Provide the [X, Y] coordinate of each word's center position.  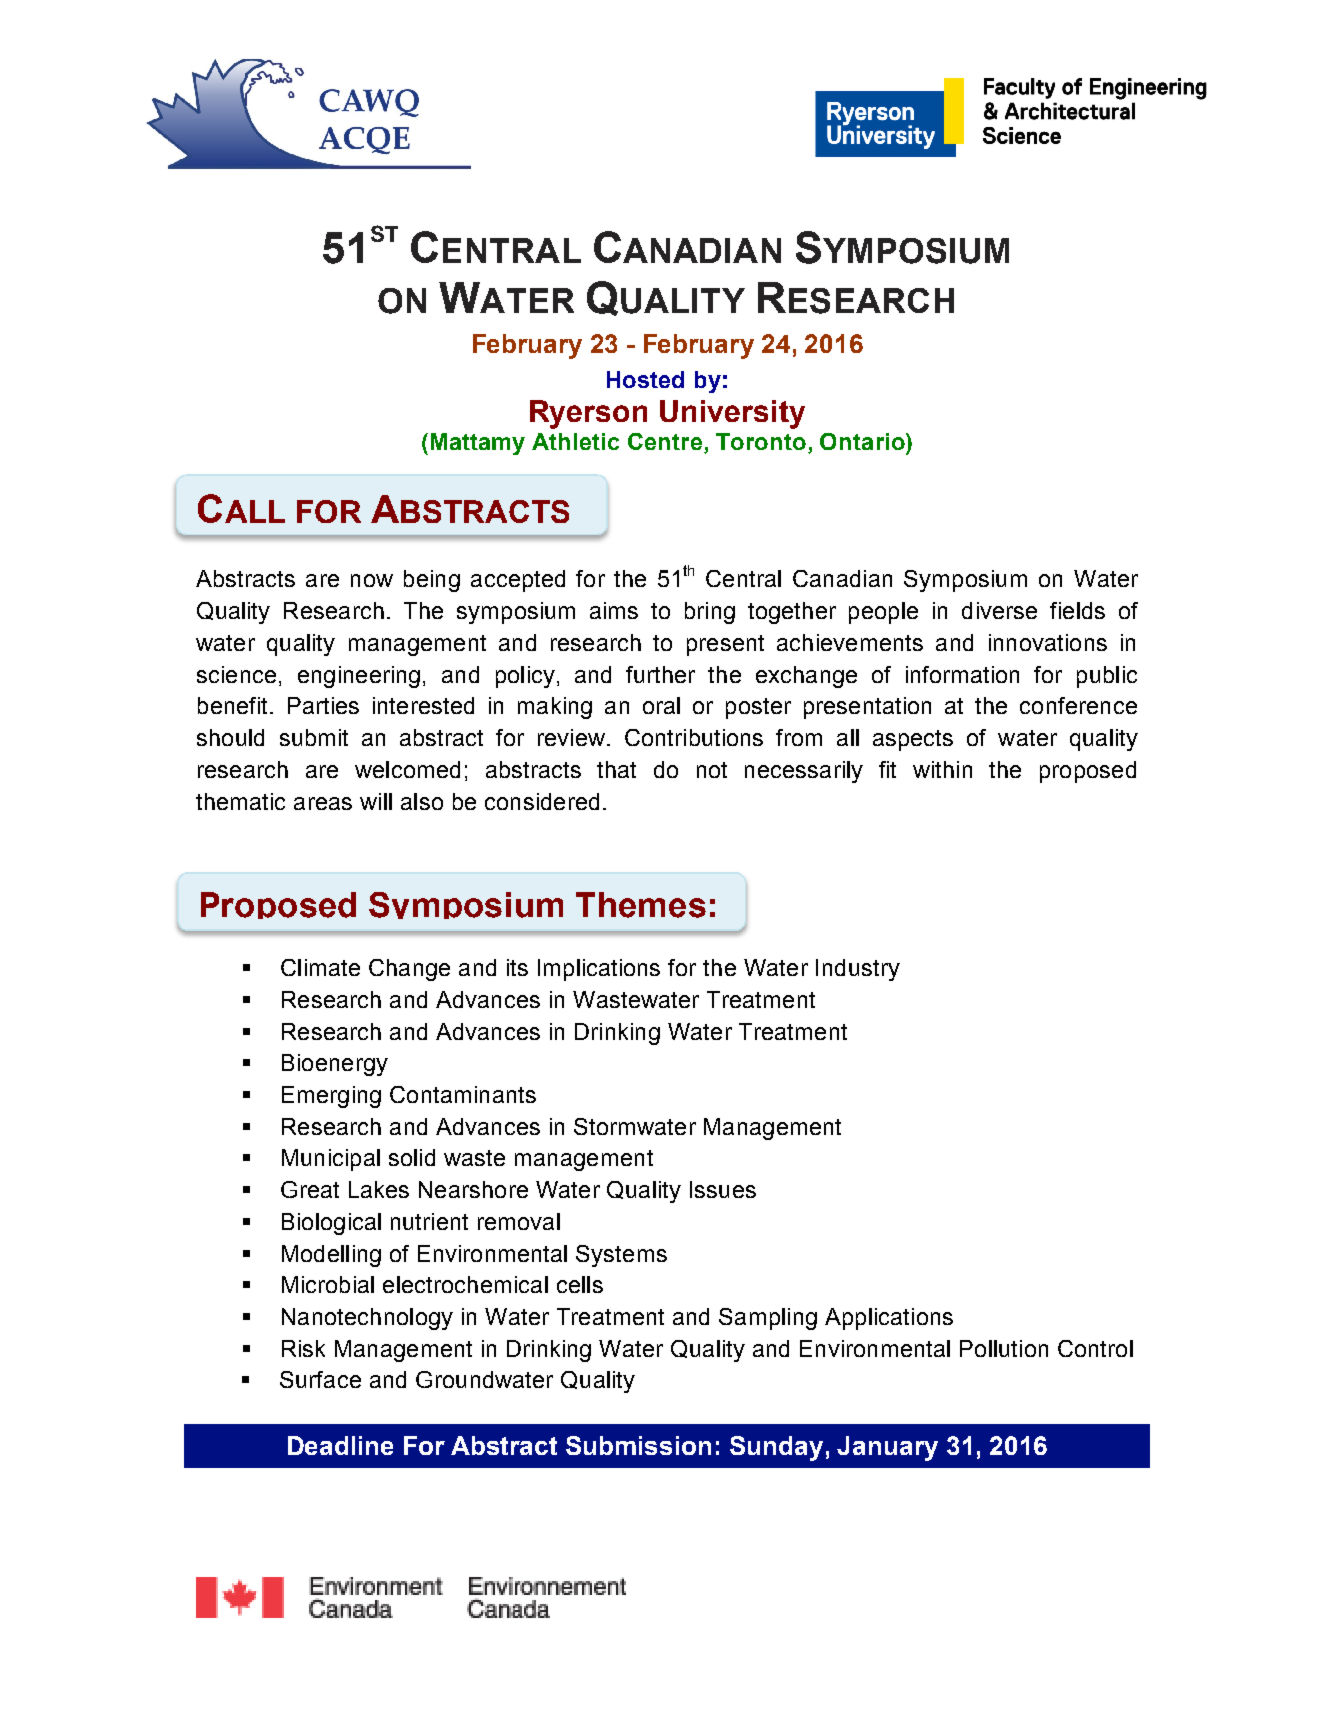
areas [323, 803]
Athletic [575, 441]
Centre [665, 441]
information [962, 674]
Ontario [863, 441]
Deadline [340, 1445]
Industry [858, 970]
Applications [889, 1319]
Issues [723, 1189]
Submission [638, 1445]
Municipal [331, 1160]
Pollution [1004, 1348]
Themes [641, 905]
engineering [359, 677]
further [660, 674]
